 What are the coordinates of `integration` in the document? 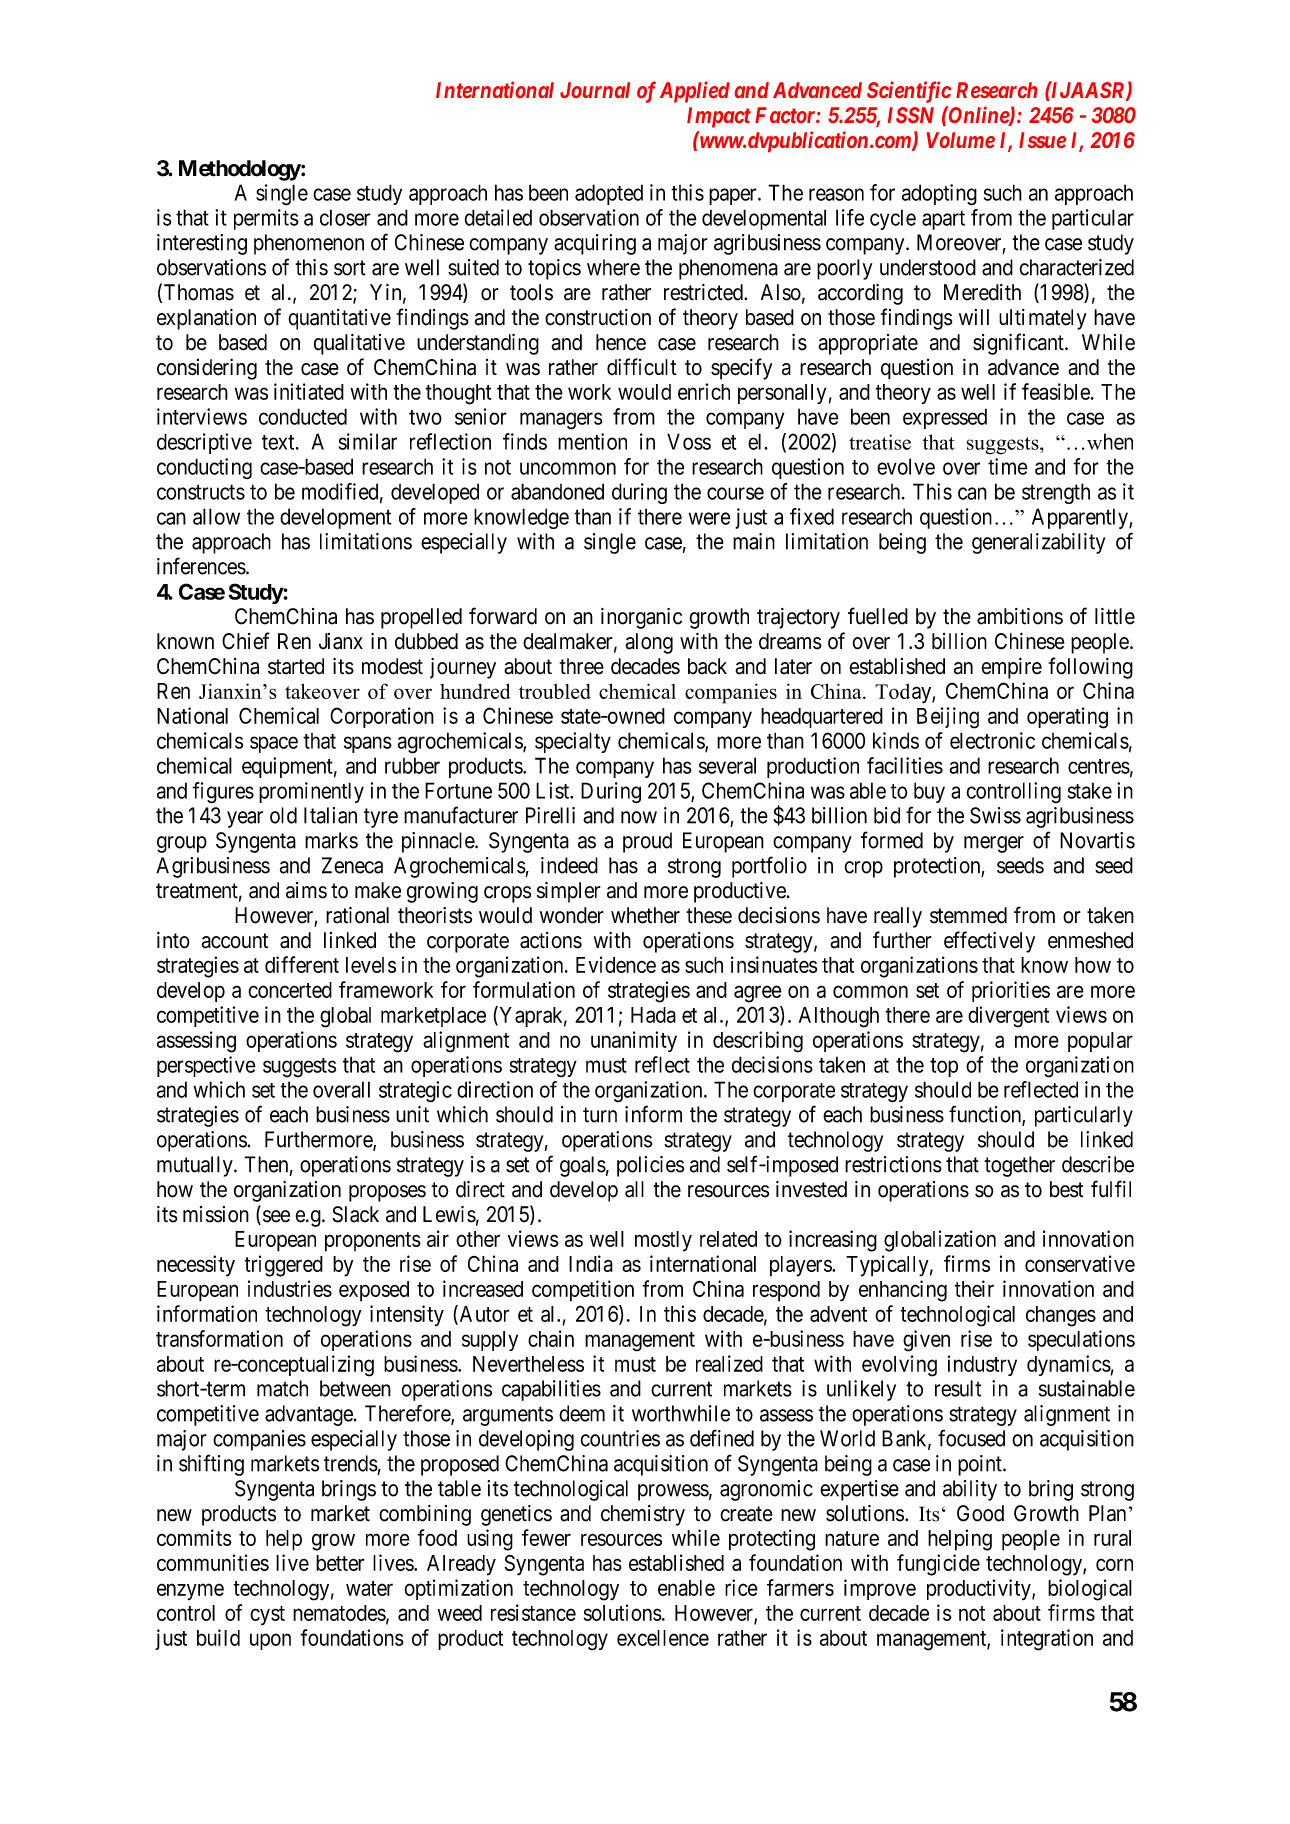 It's located at (1047, 1640).
